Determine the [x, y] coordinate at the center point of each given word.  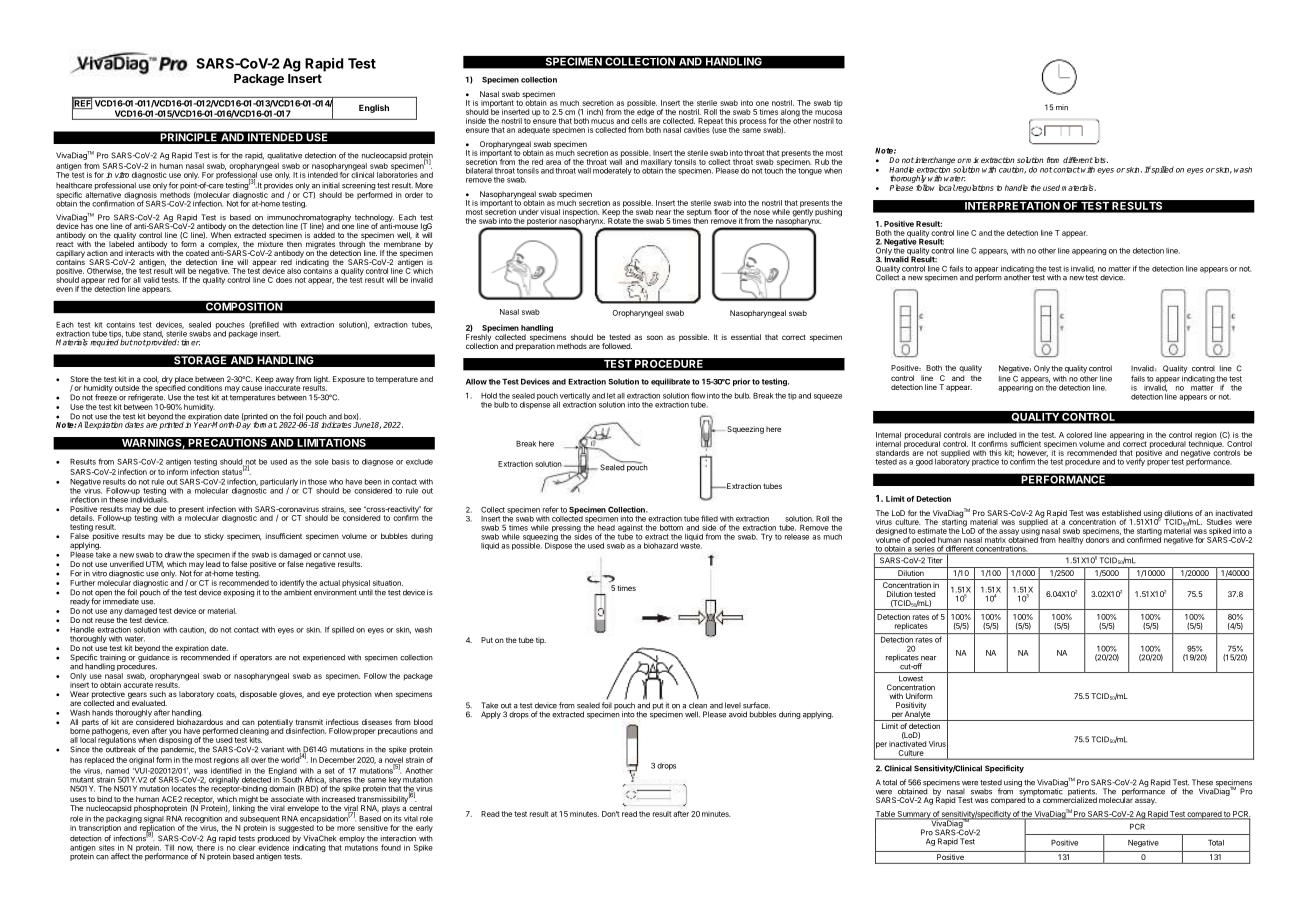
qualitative [284, 156]
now [185, 849]
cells [640, 120]
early [424, 829]
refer [551, 509]
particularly [278, 484]
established [1121, 513]
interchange [935, 162]
